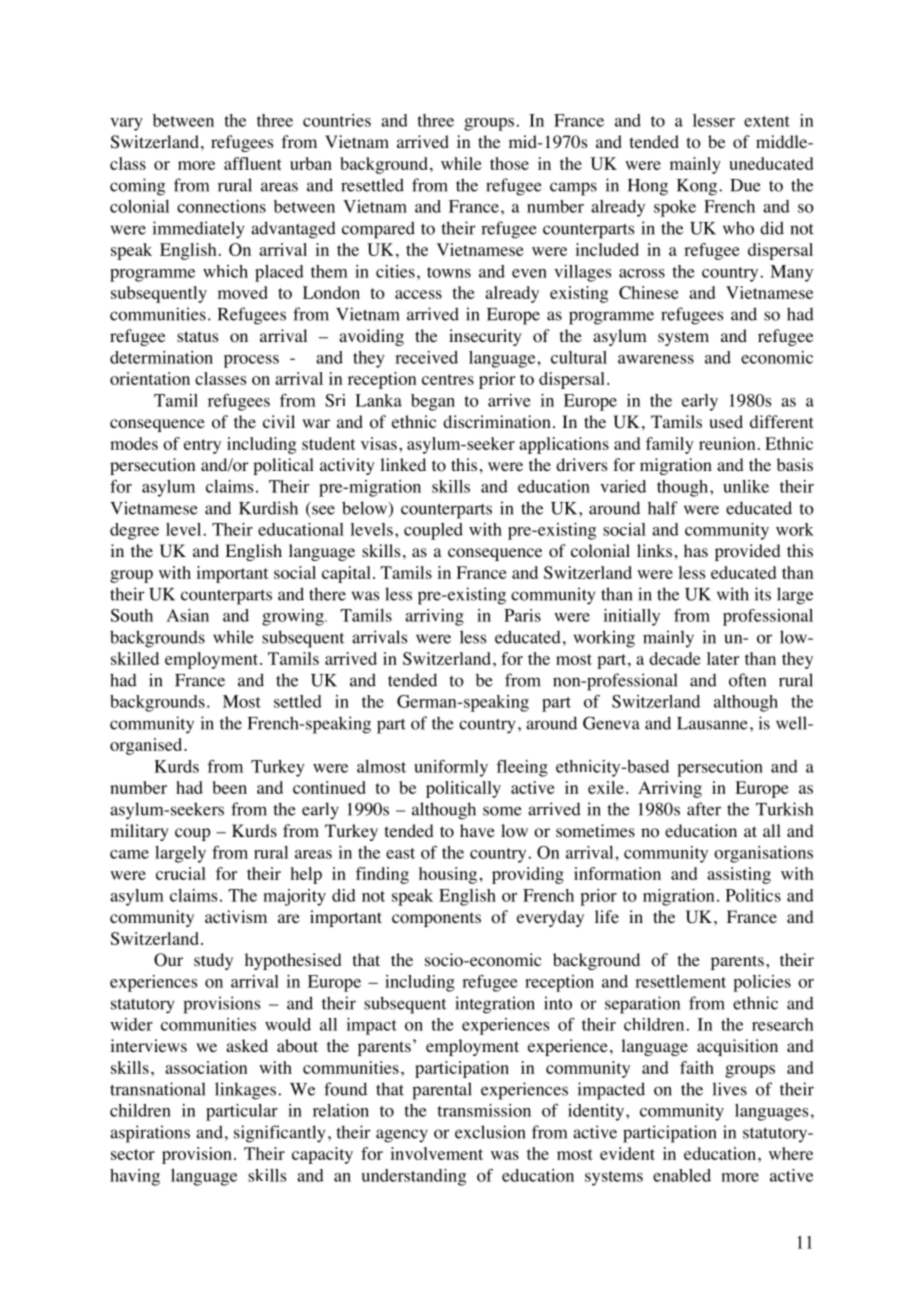 The image size is (924, 1308). What do you see at coordinates (202, 446) in the image?
I see `entry` at bounding box center [202, 446].
